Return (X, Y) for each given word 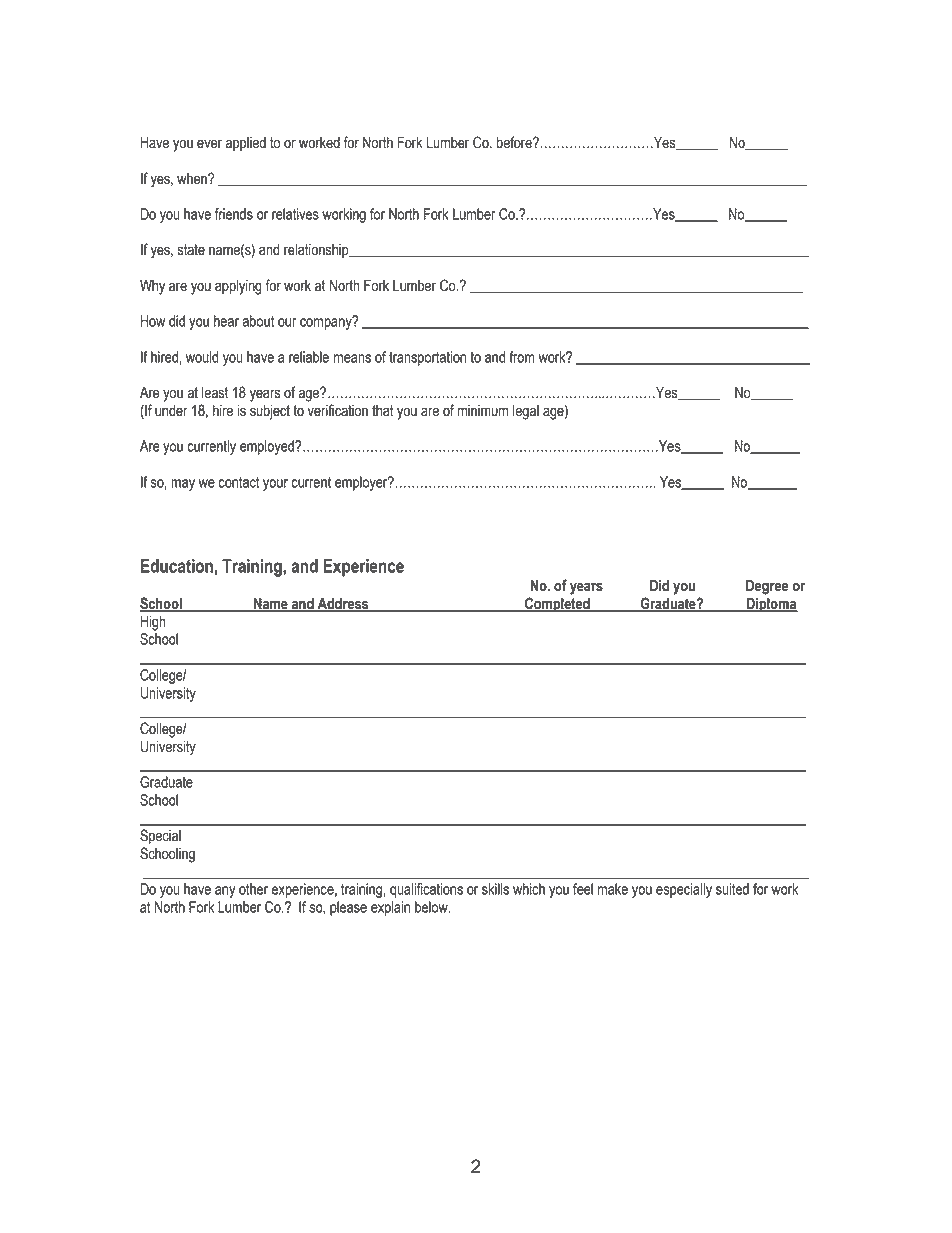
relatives (295, 214)
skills (495, 889)
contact (239, 482)
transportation (427, 358)
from (521, 357)
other (253, 889)
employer (362, 483)
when (193, 179)
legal (526, 412)
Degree (767, 587)
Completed (557, 605)
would (202, 357)
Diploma (771, 605)
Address (343, 604)
